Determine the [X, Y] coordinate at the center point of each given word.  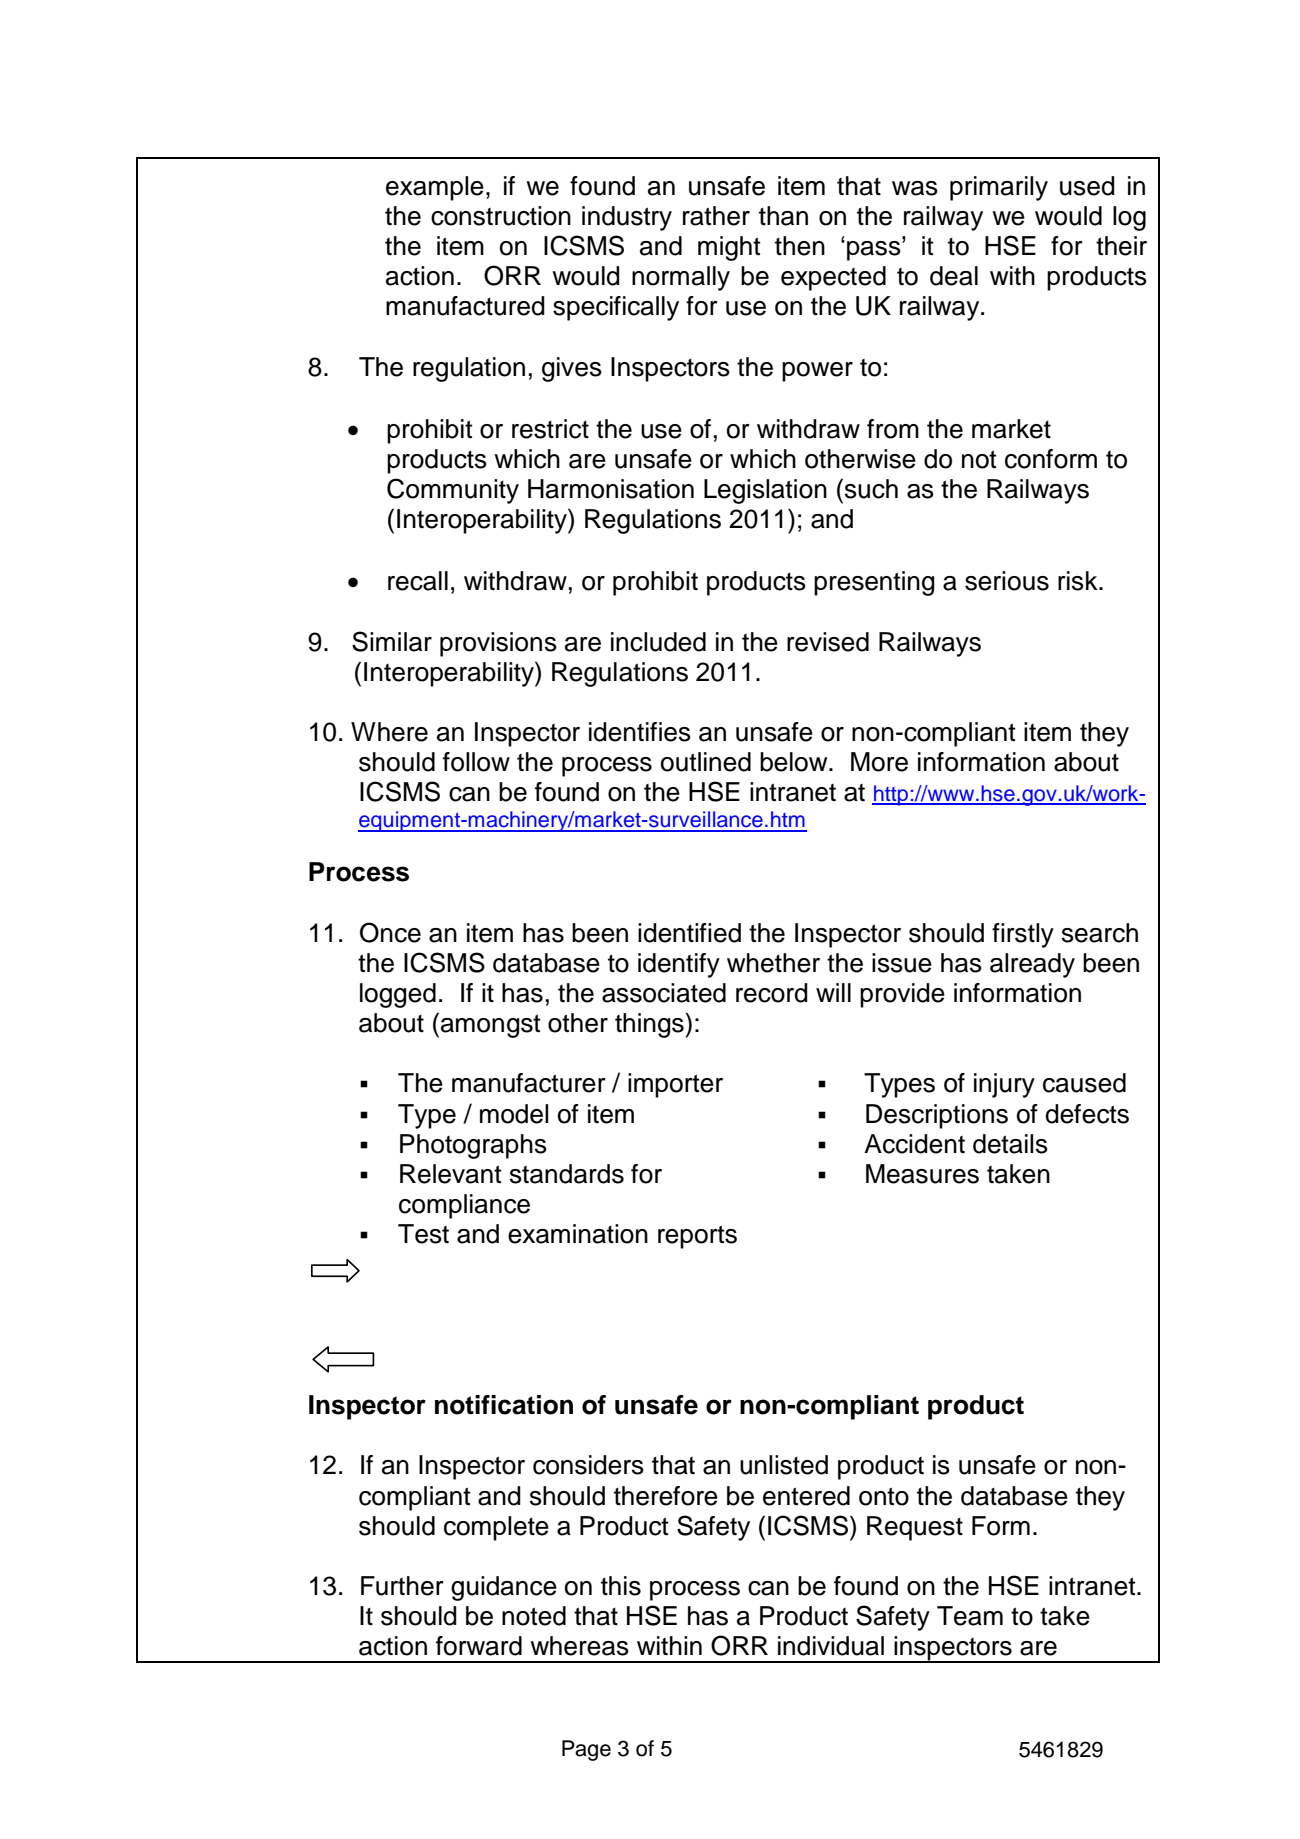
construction [501, 216]
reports [697, 1237]
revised [828, 642]
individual [831, 1646]
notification [504, 1405]
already [1032, 965]
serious [1007, 581]
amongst [490, 1026]
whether [773, 963]
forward [479, 1646]
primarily [999, 188]
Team [970, 1616]
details [1010, 1144]
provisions [498, 644]
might [729, 248]
